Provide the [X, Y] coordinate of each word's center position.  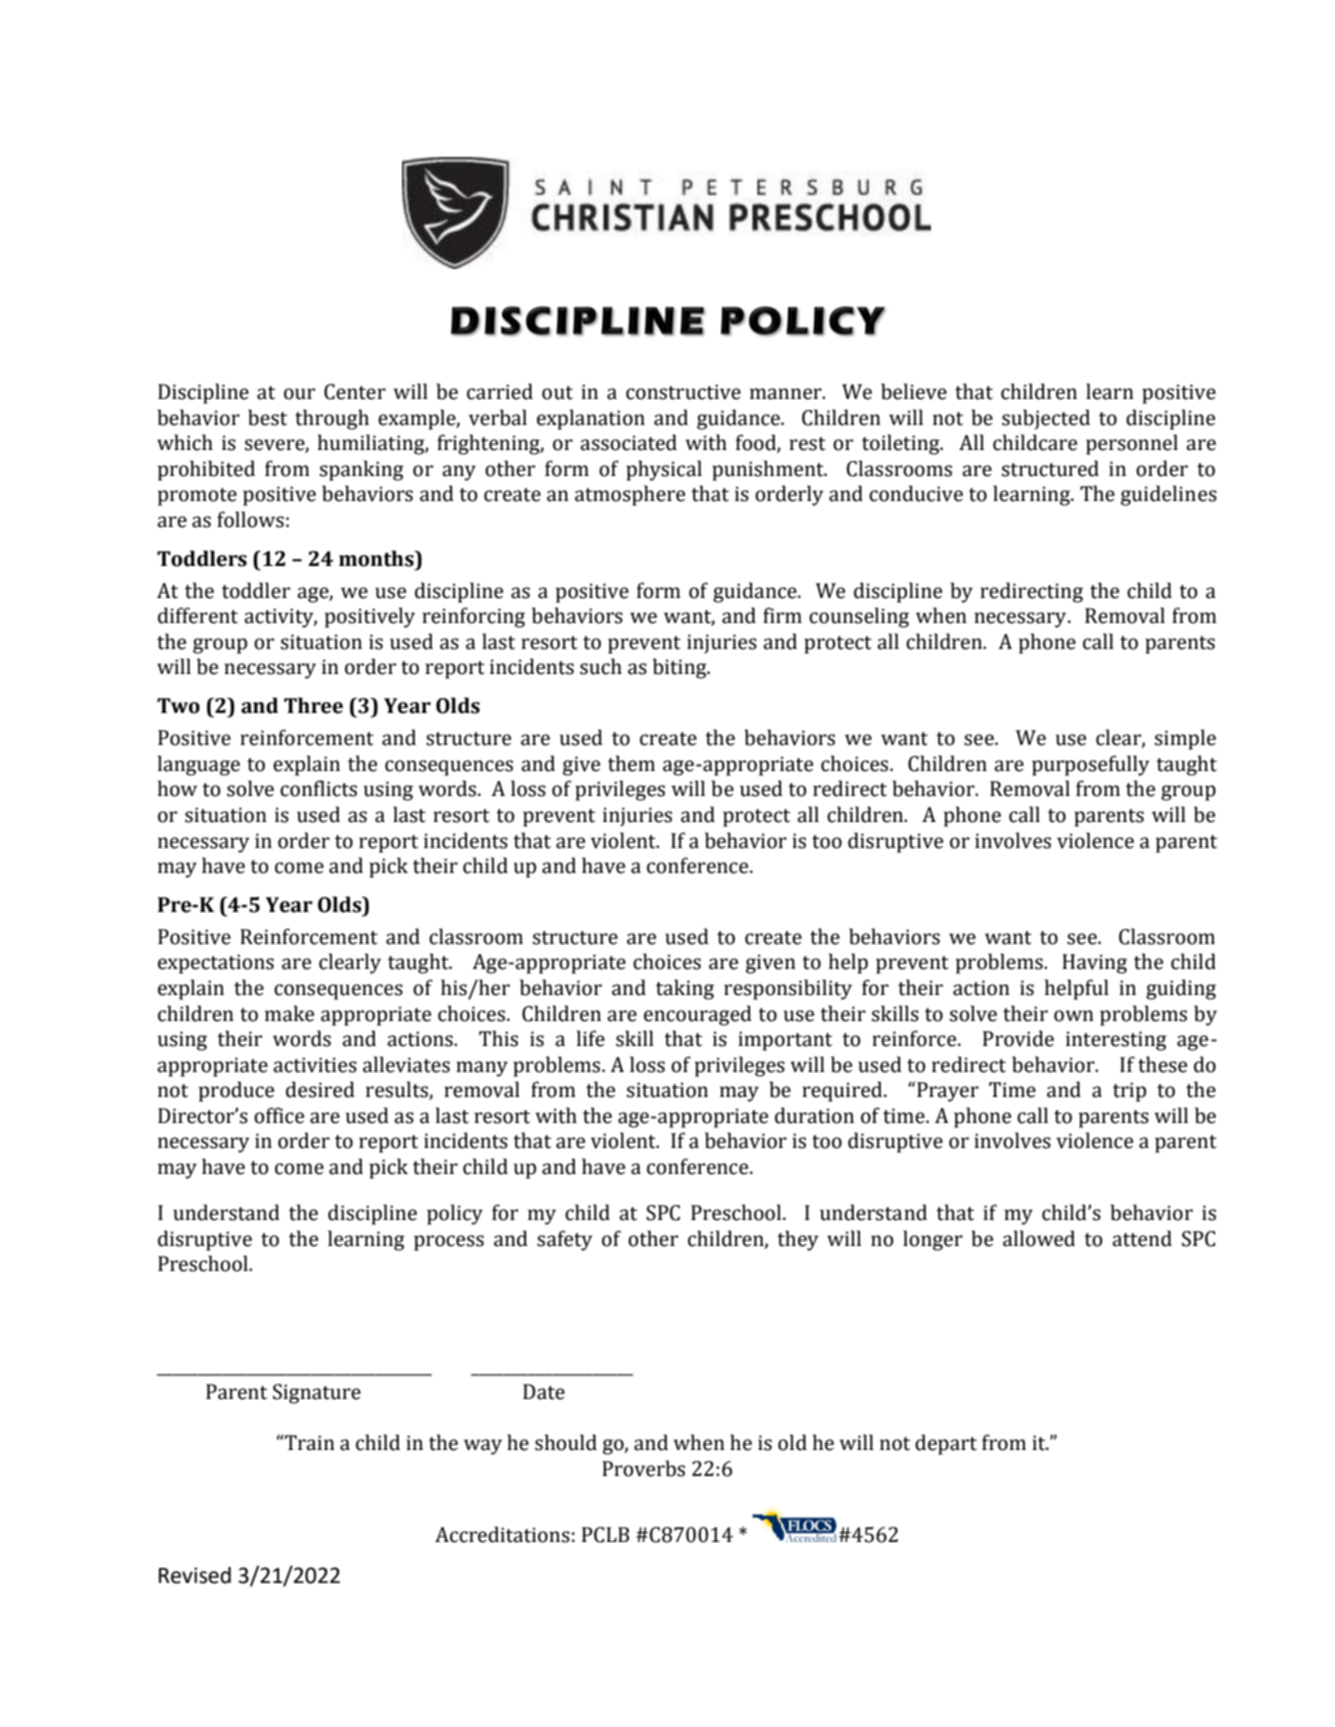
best [267, 417]
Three [313, 705]
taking [685, 989]
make [289, 1013]
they [797, 1240]
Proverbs [643, 1468]
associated [628, 442]
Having [1094, 964]
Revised [195, 1575]
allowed [1039, 1238]
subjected [1046, 419]
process [449, 1243]
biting [681, 668]
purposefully [1090, 765]
